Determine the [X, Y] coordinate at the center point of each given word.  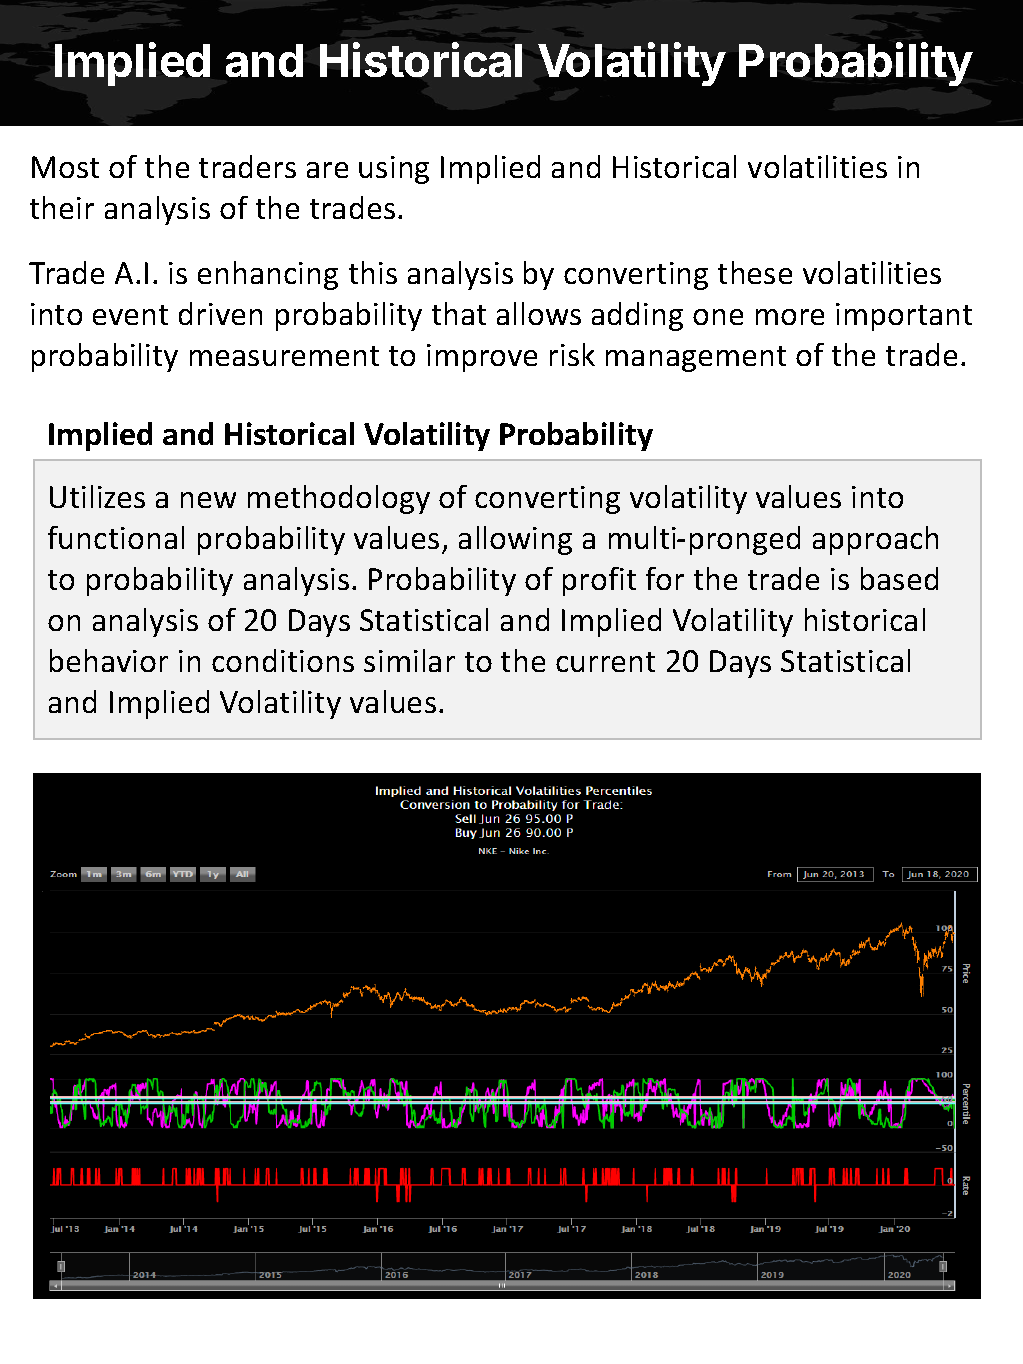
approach [875, 540]
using [394, 170]
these [755, 272]
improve [482, 358]
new [208, 500]
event [130, 315]
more [790, 317]
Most [65, 167]
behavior [109, 660]
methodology [339, 499]
